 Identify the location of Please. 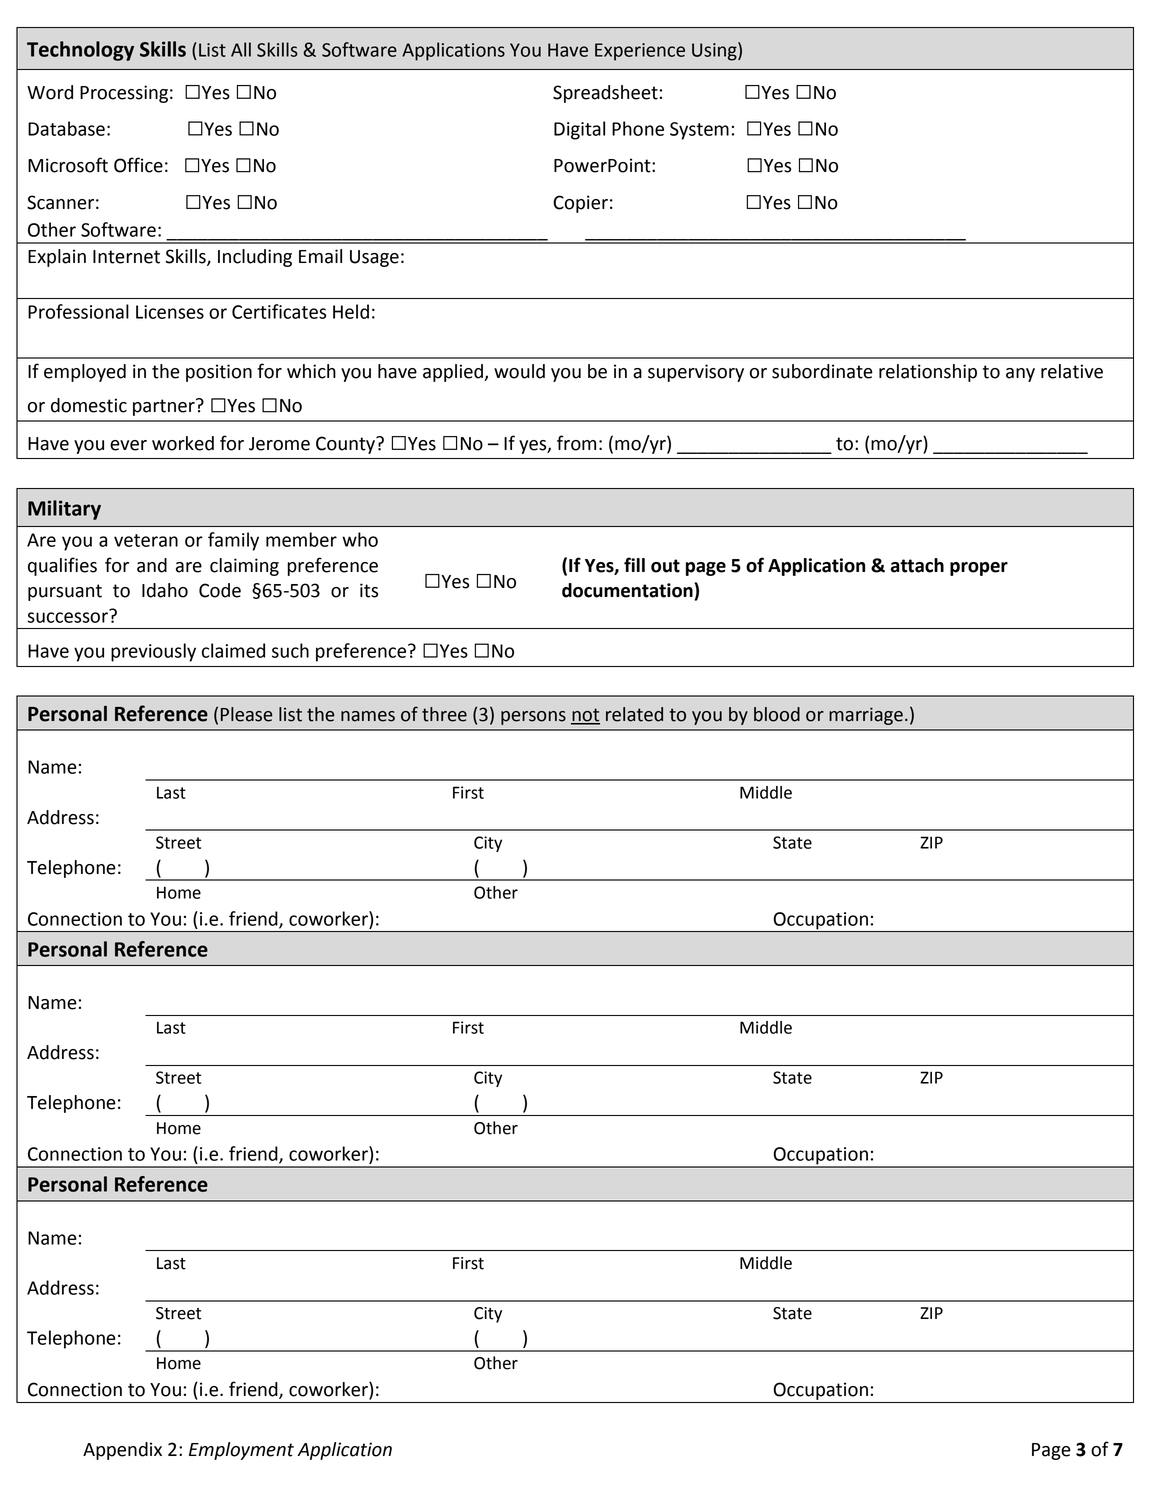
(246, 714).
